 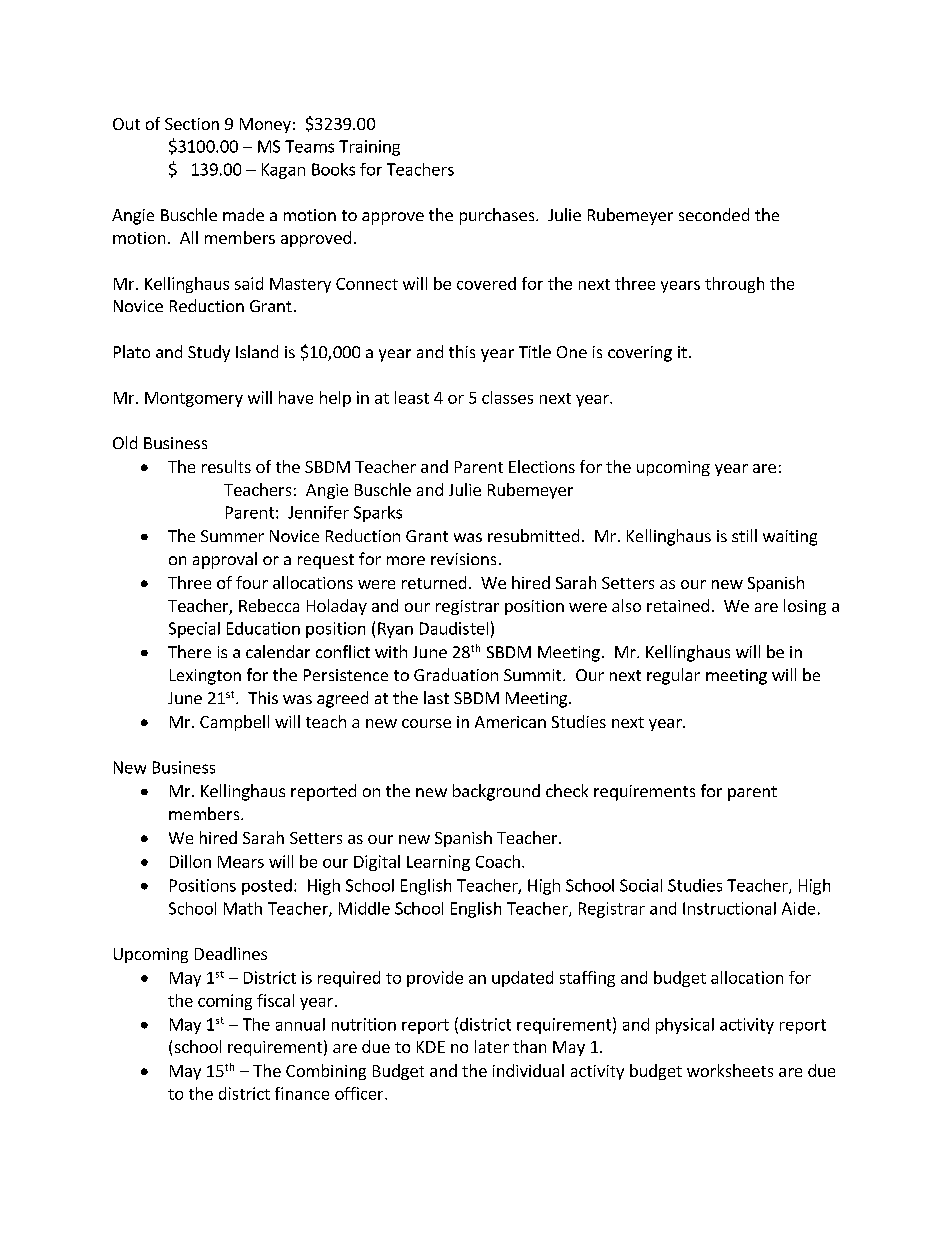 I want to click on Section, so click(x=192, y=124).
